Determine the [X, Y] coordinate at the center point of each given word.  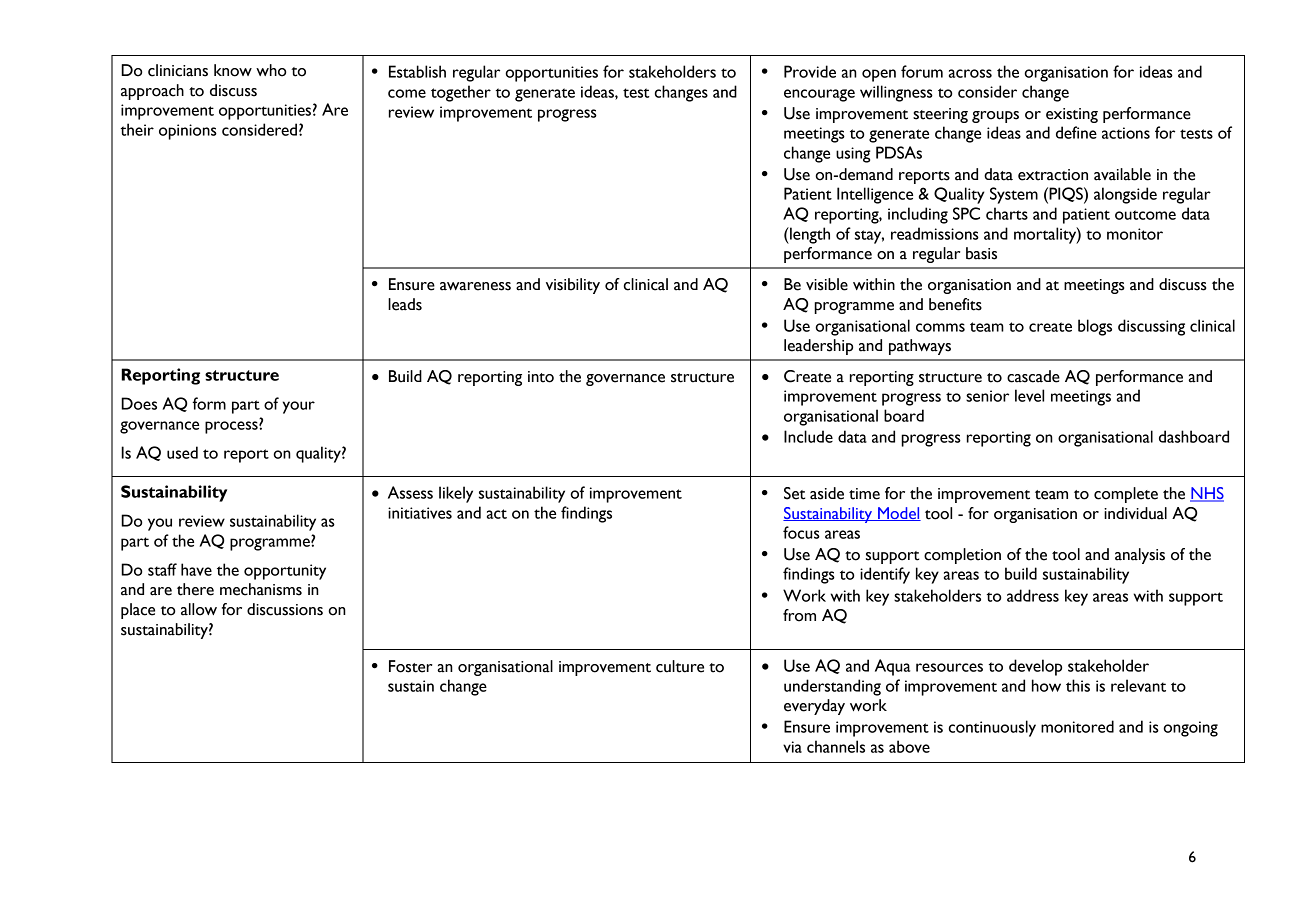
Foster [410, 666]
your [299, 407]
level [1029, 395]
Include [808, 436]
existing [1072, 115]
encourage [819, 95]
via [792, 747]
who [271, 70]
